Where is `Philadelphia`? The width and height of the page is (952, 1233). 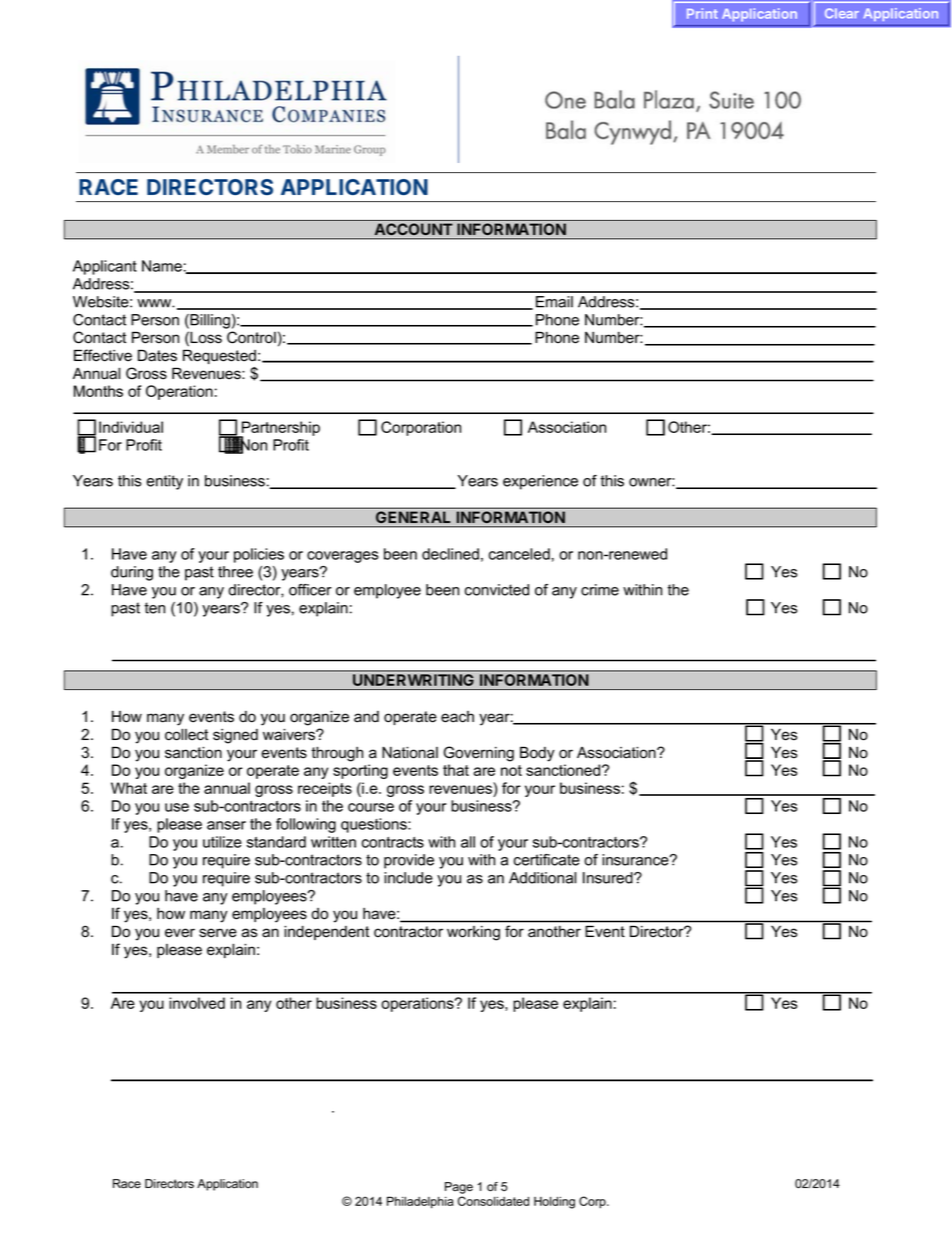 Philadelphia is located at coordinates (420, 1202).
